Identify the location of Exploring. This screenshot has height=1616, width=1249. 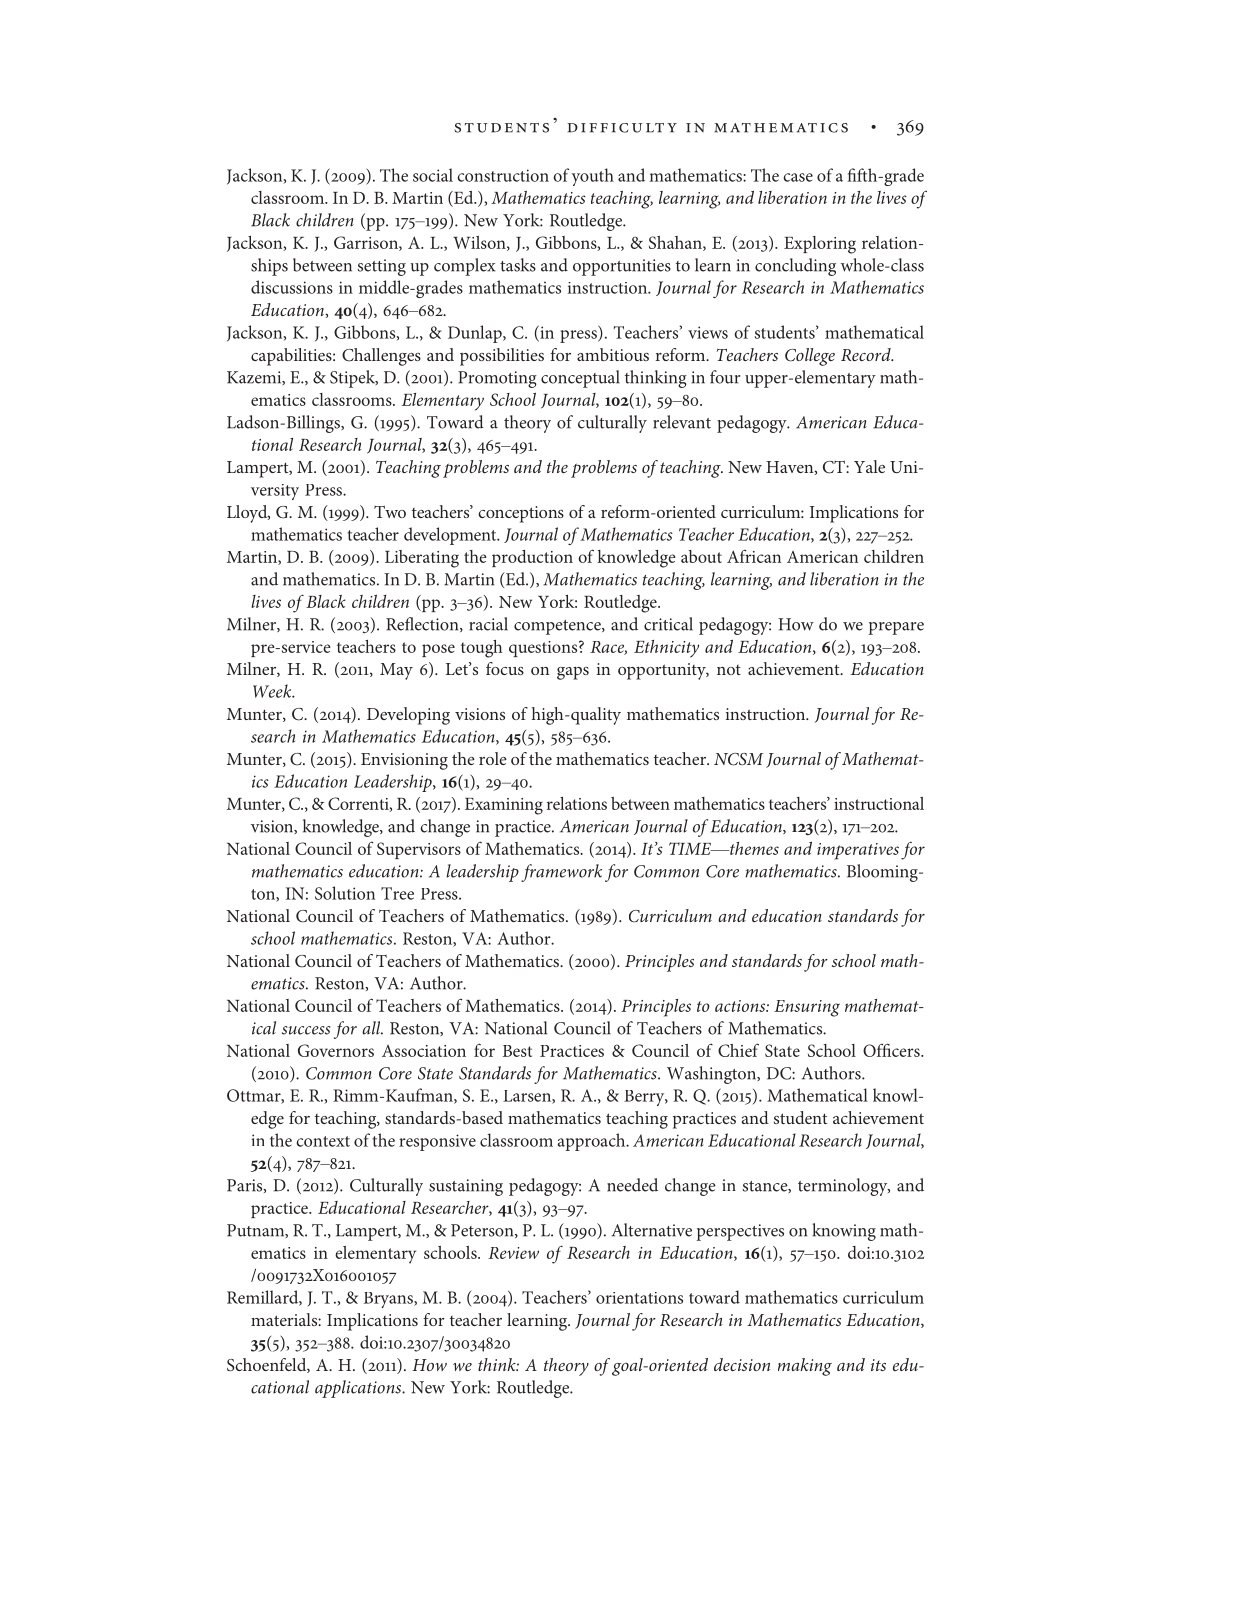
(820, 245).
